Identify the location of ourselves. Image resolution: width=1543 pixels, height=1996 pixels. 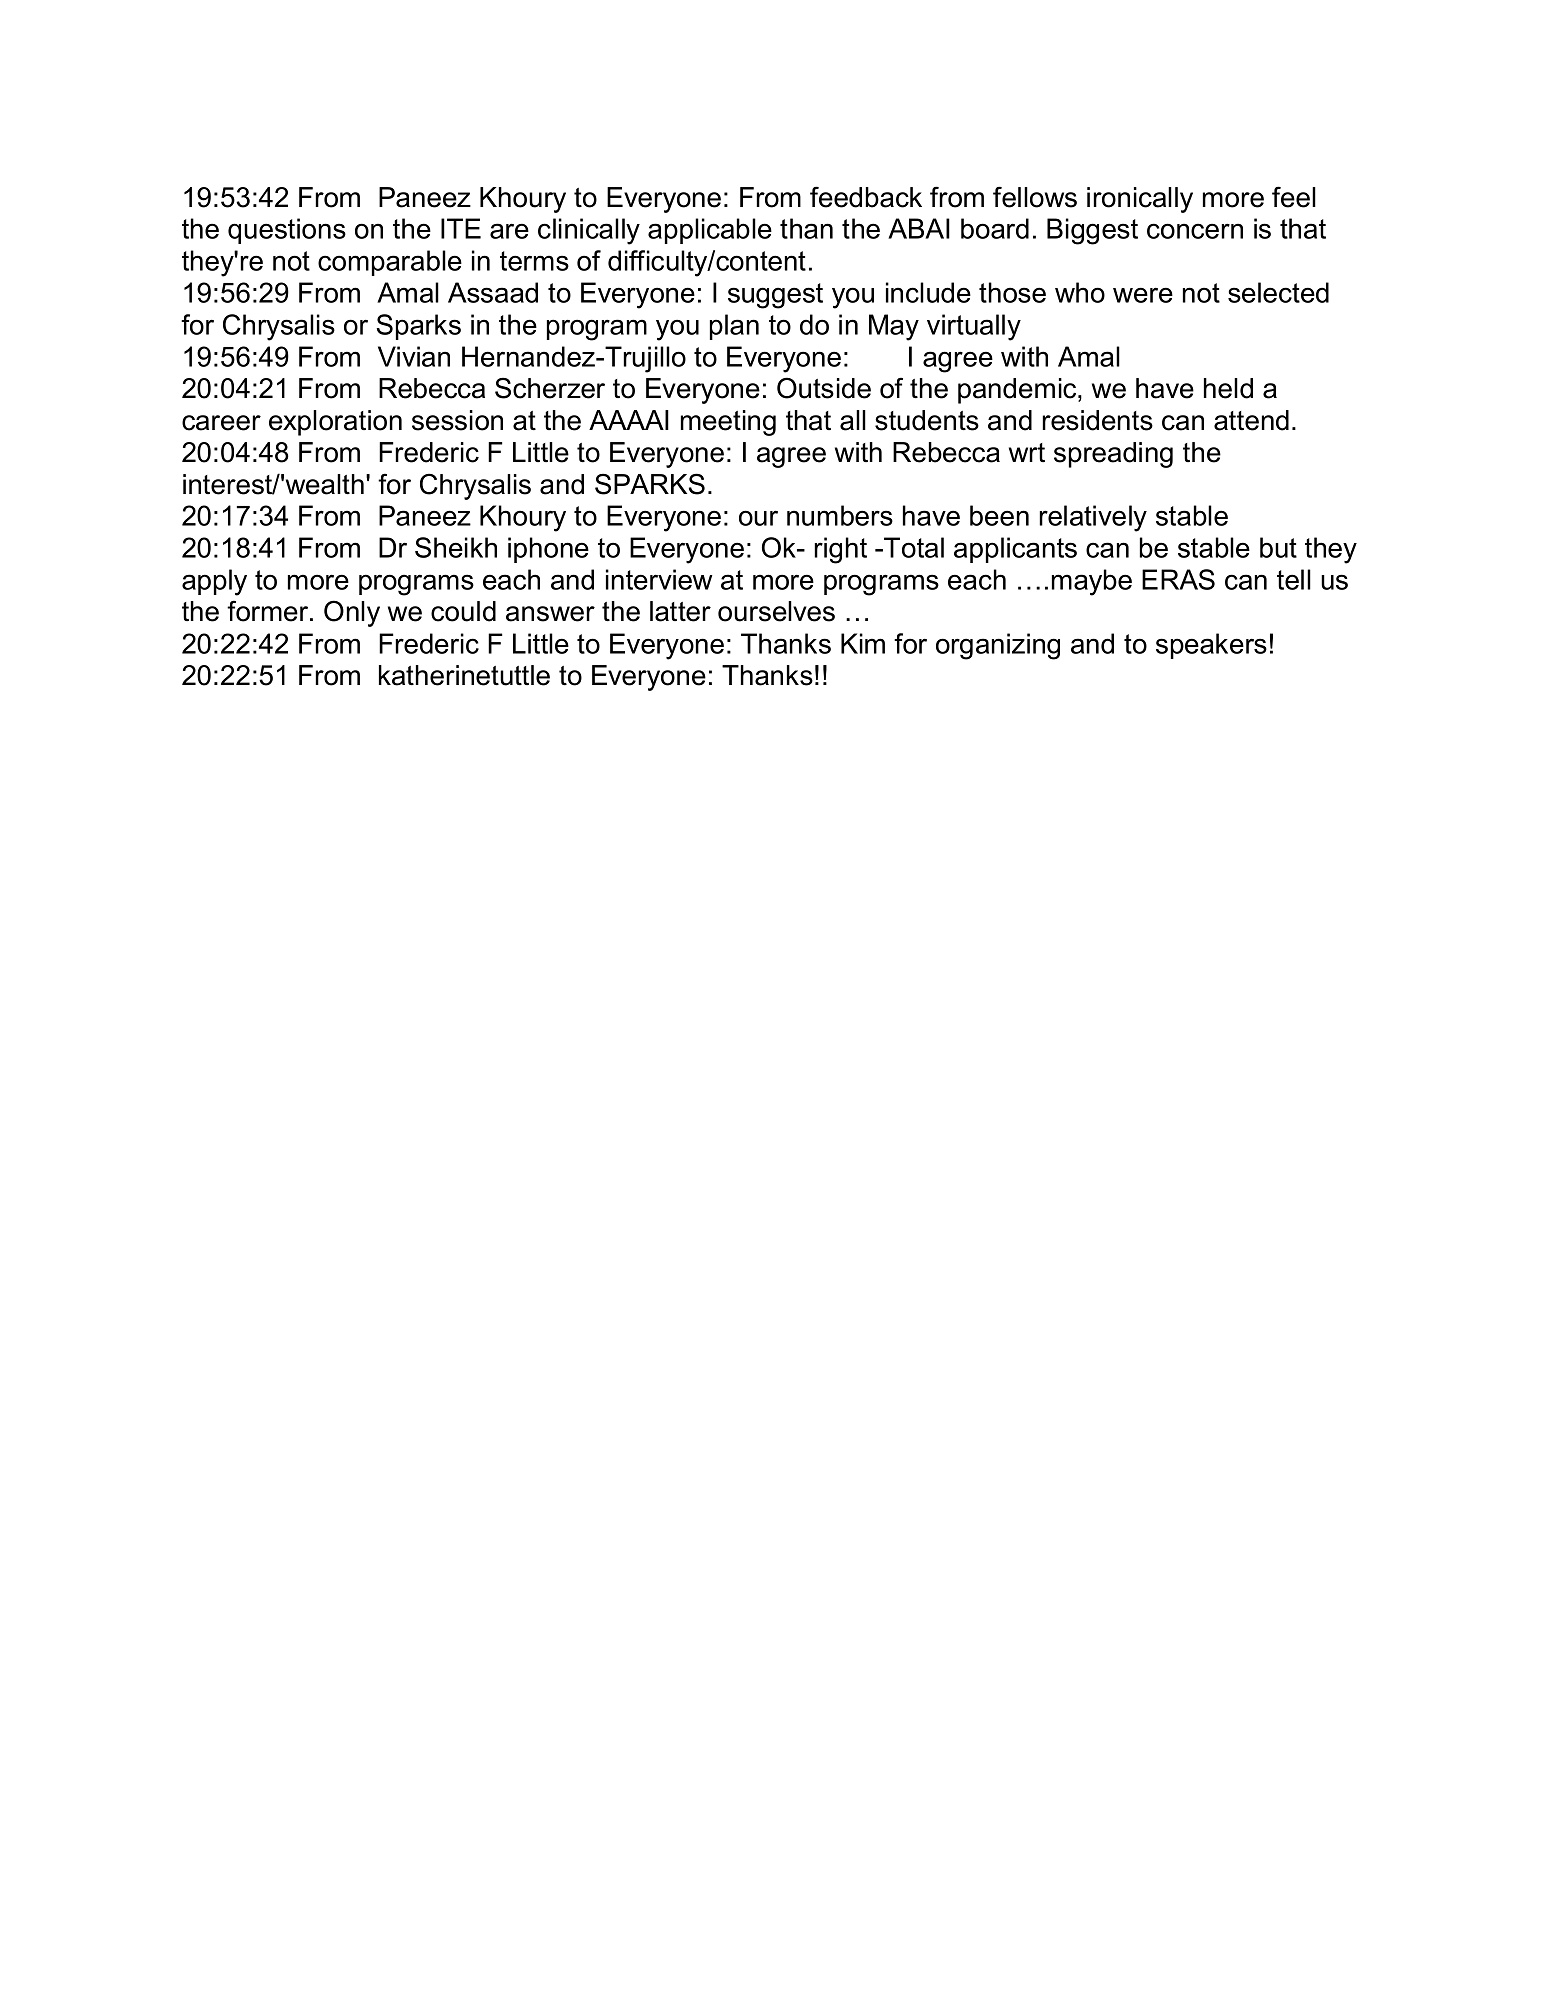
(776, 611).
